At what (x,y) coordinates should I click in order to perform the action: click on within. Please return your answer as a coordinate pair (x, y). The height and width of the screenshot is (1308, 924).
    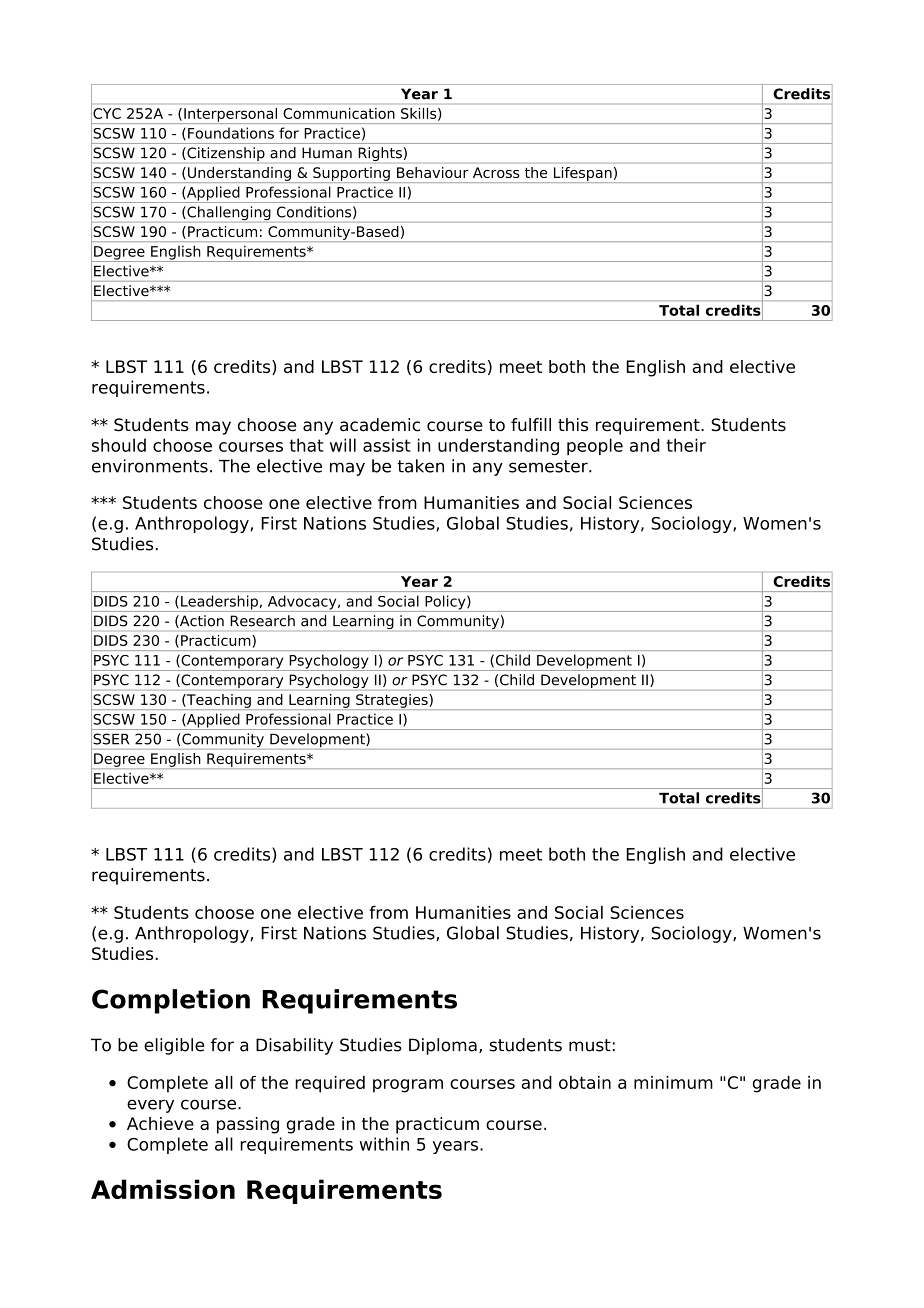
    Looking at the image, I should click on (384, 1144).
